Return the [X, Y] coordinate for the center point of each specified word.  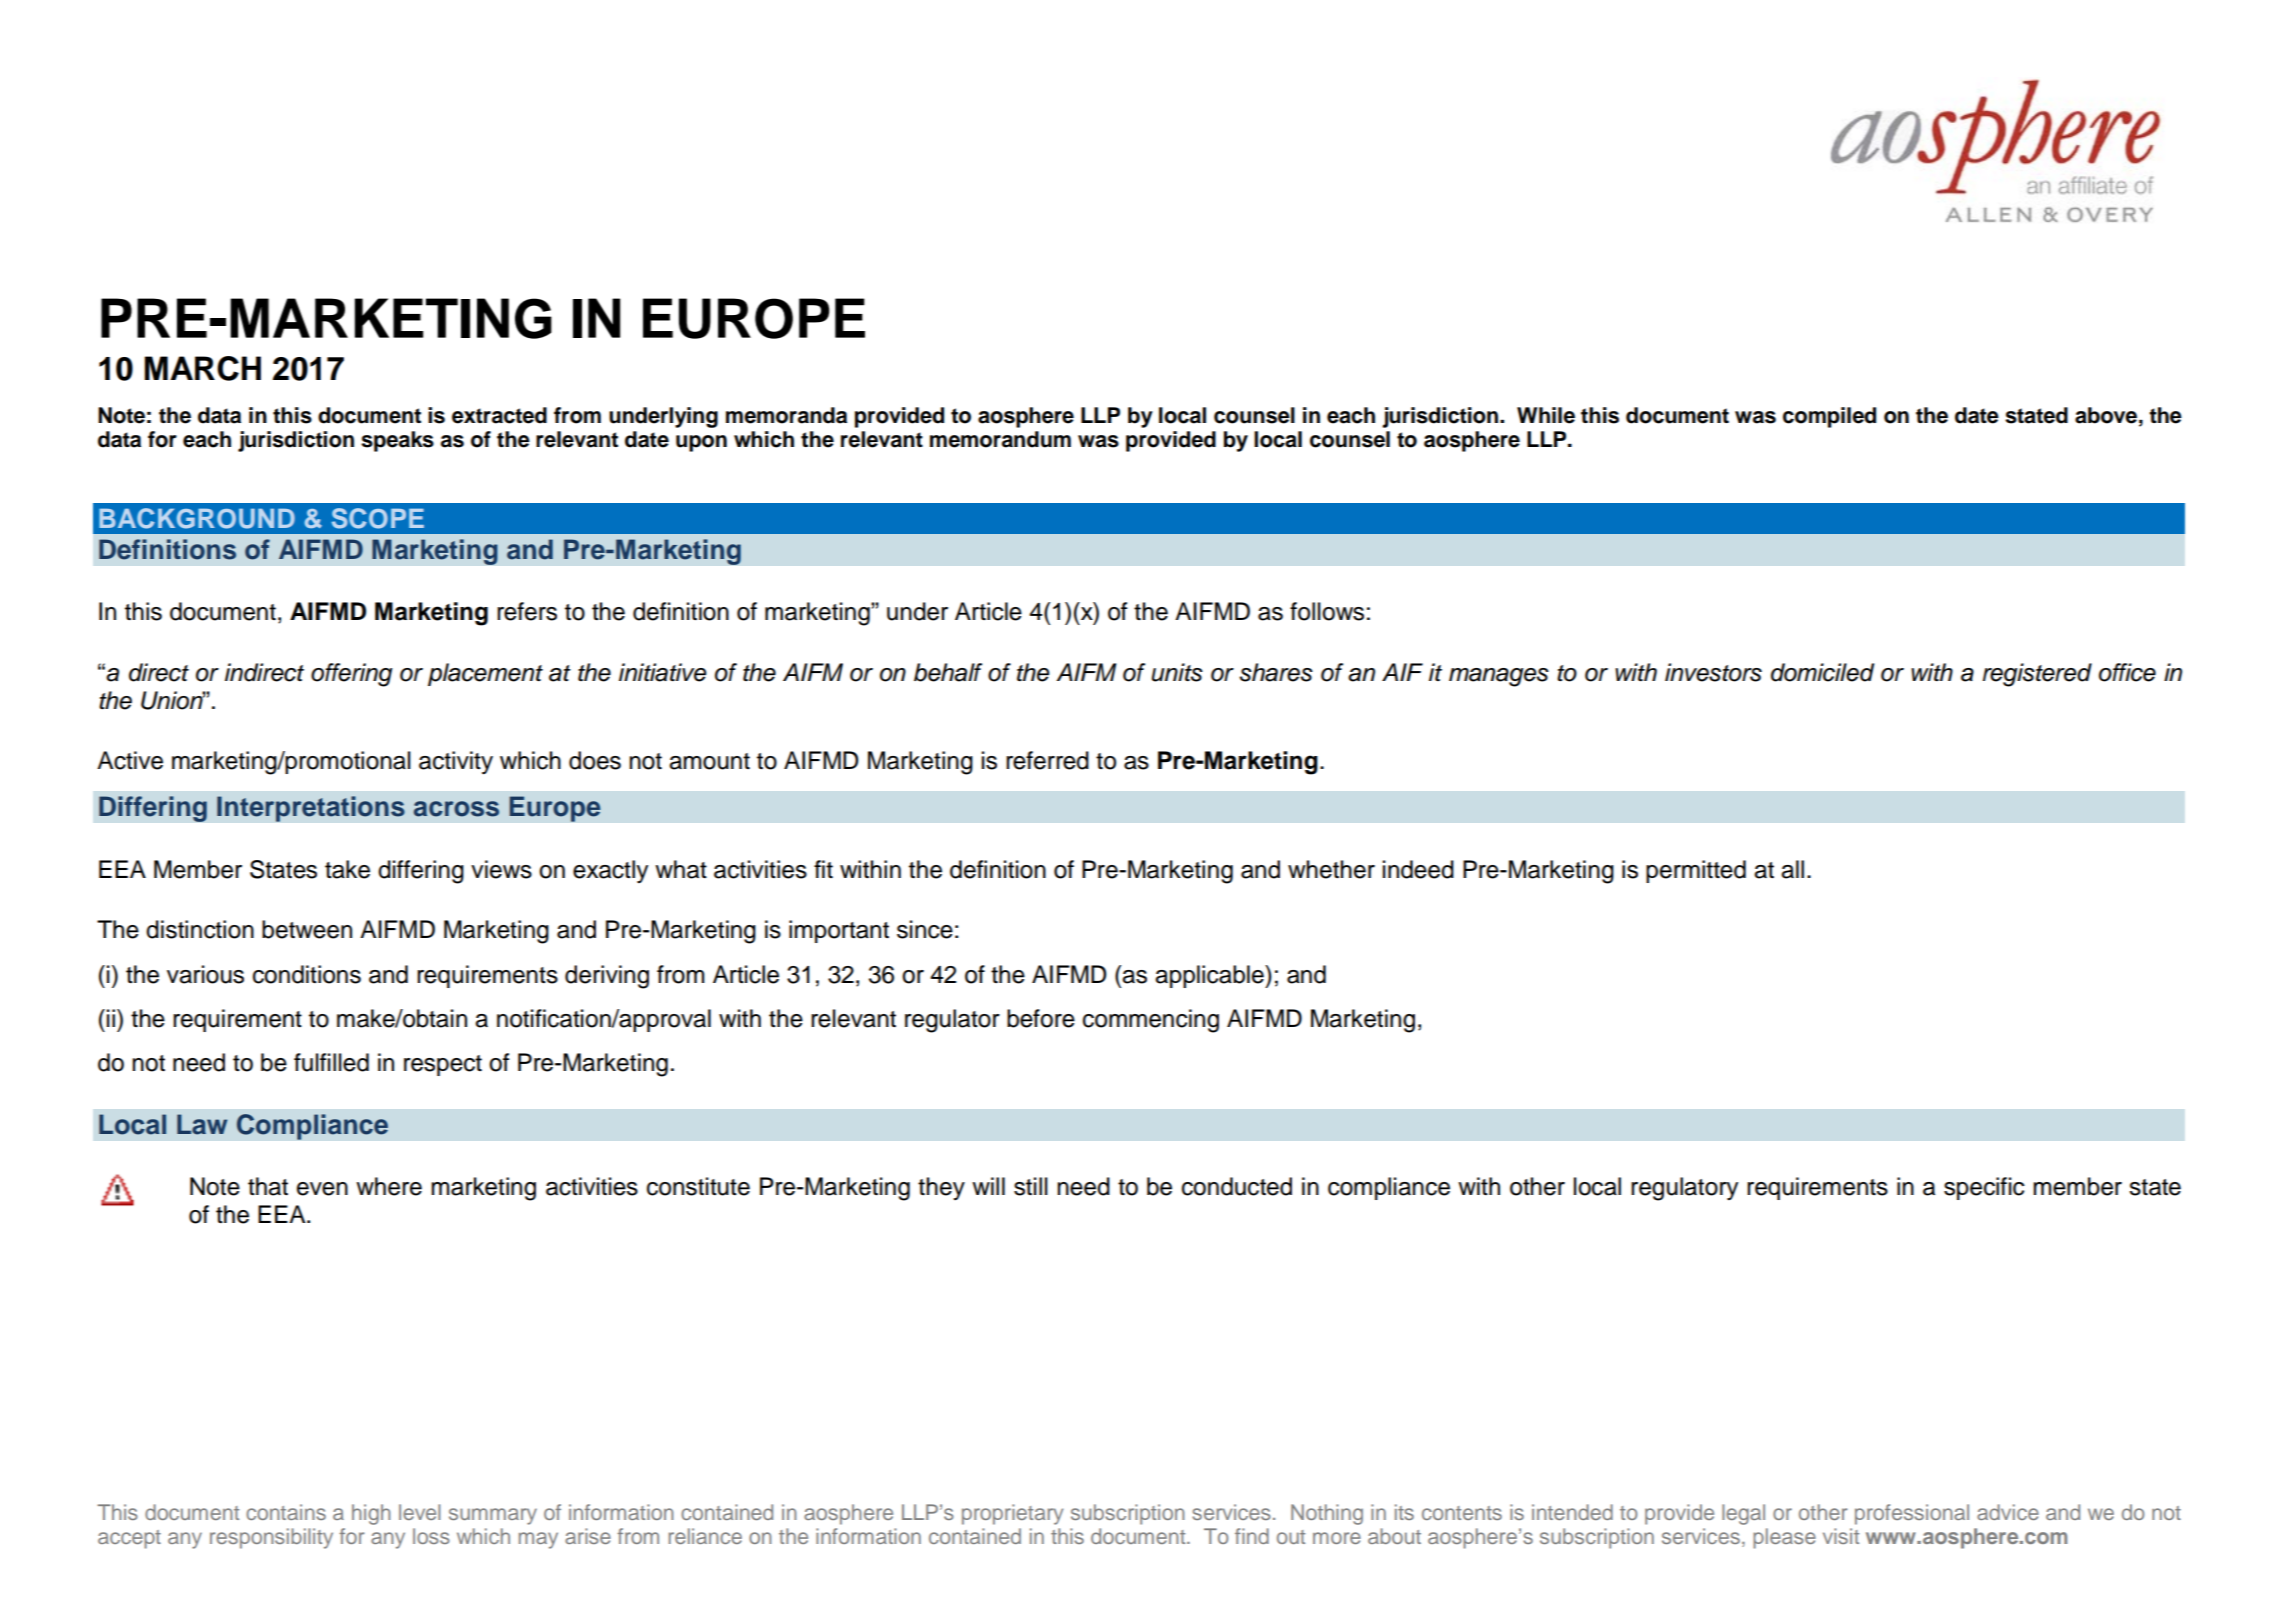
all [1792, 869]
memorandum [1000, 439]
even [322, 1189]
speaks [397, 441]
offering [351, 675]
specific [1984, 1188]
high [371, 1514]
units [1177, 672]
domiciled [1822, 672]
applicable [1210, 976]
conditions [307, 974]
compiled [1829, 417]
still [1031, 1186]
